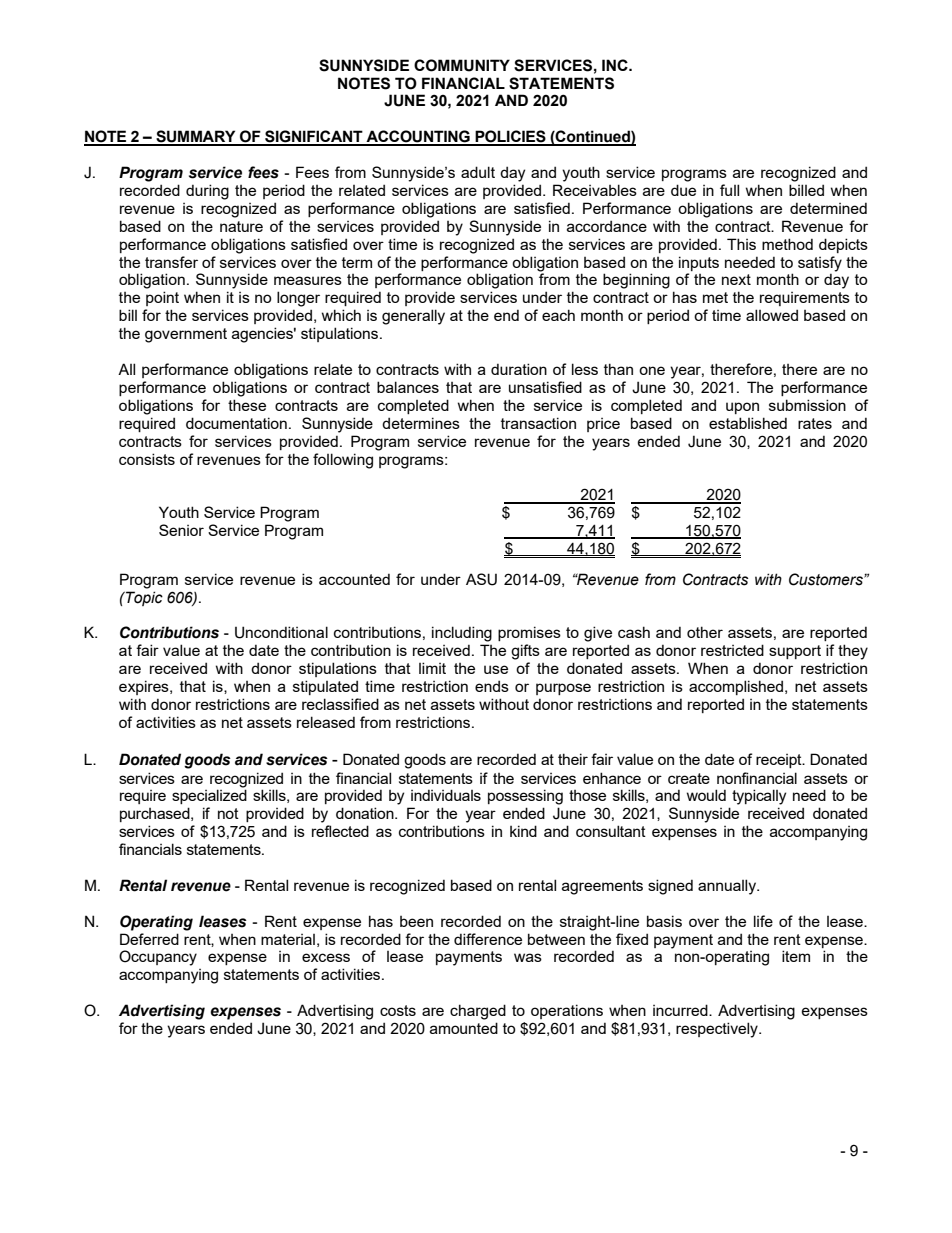  I want to click on full, so click(729, 190).
